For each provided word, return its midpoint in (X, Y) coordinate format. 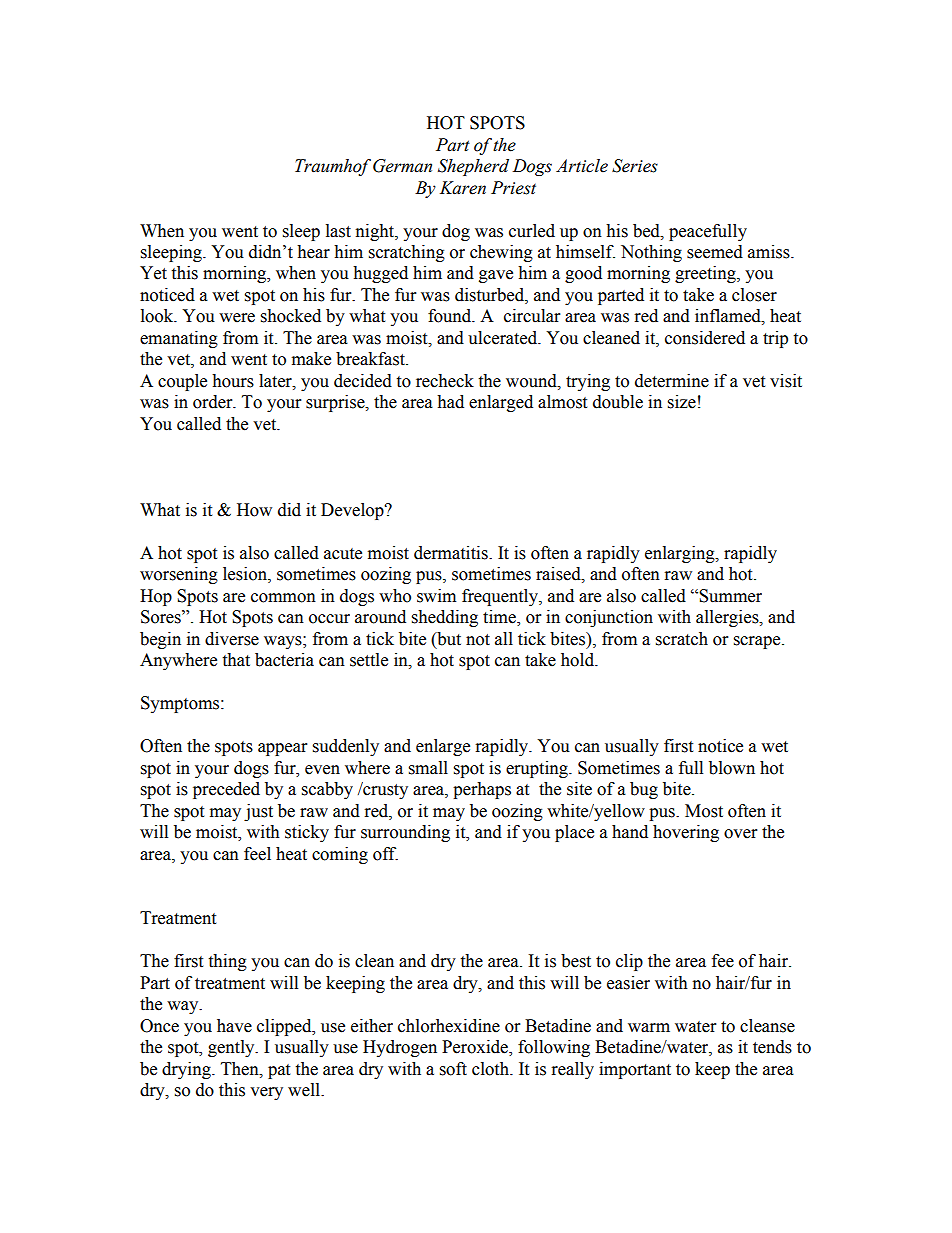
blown (732, 768)
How (254, 510)
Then (241, 1069)
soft (453, 1069)
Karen (463, 188)
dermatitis (452, 553)
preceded (226, 790)
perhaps (482, 790)
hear (313, 252)
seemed (715, 252)
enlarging (681, 554)
